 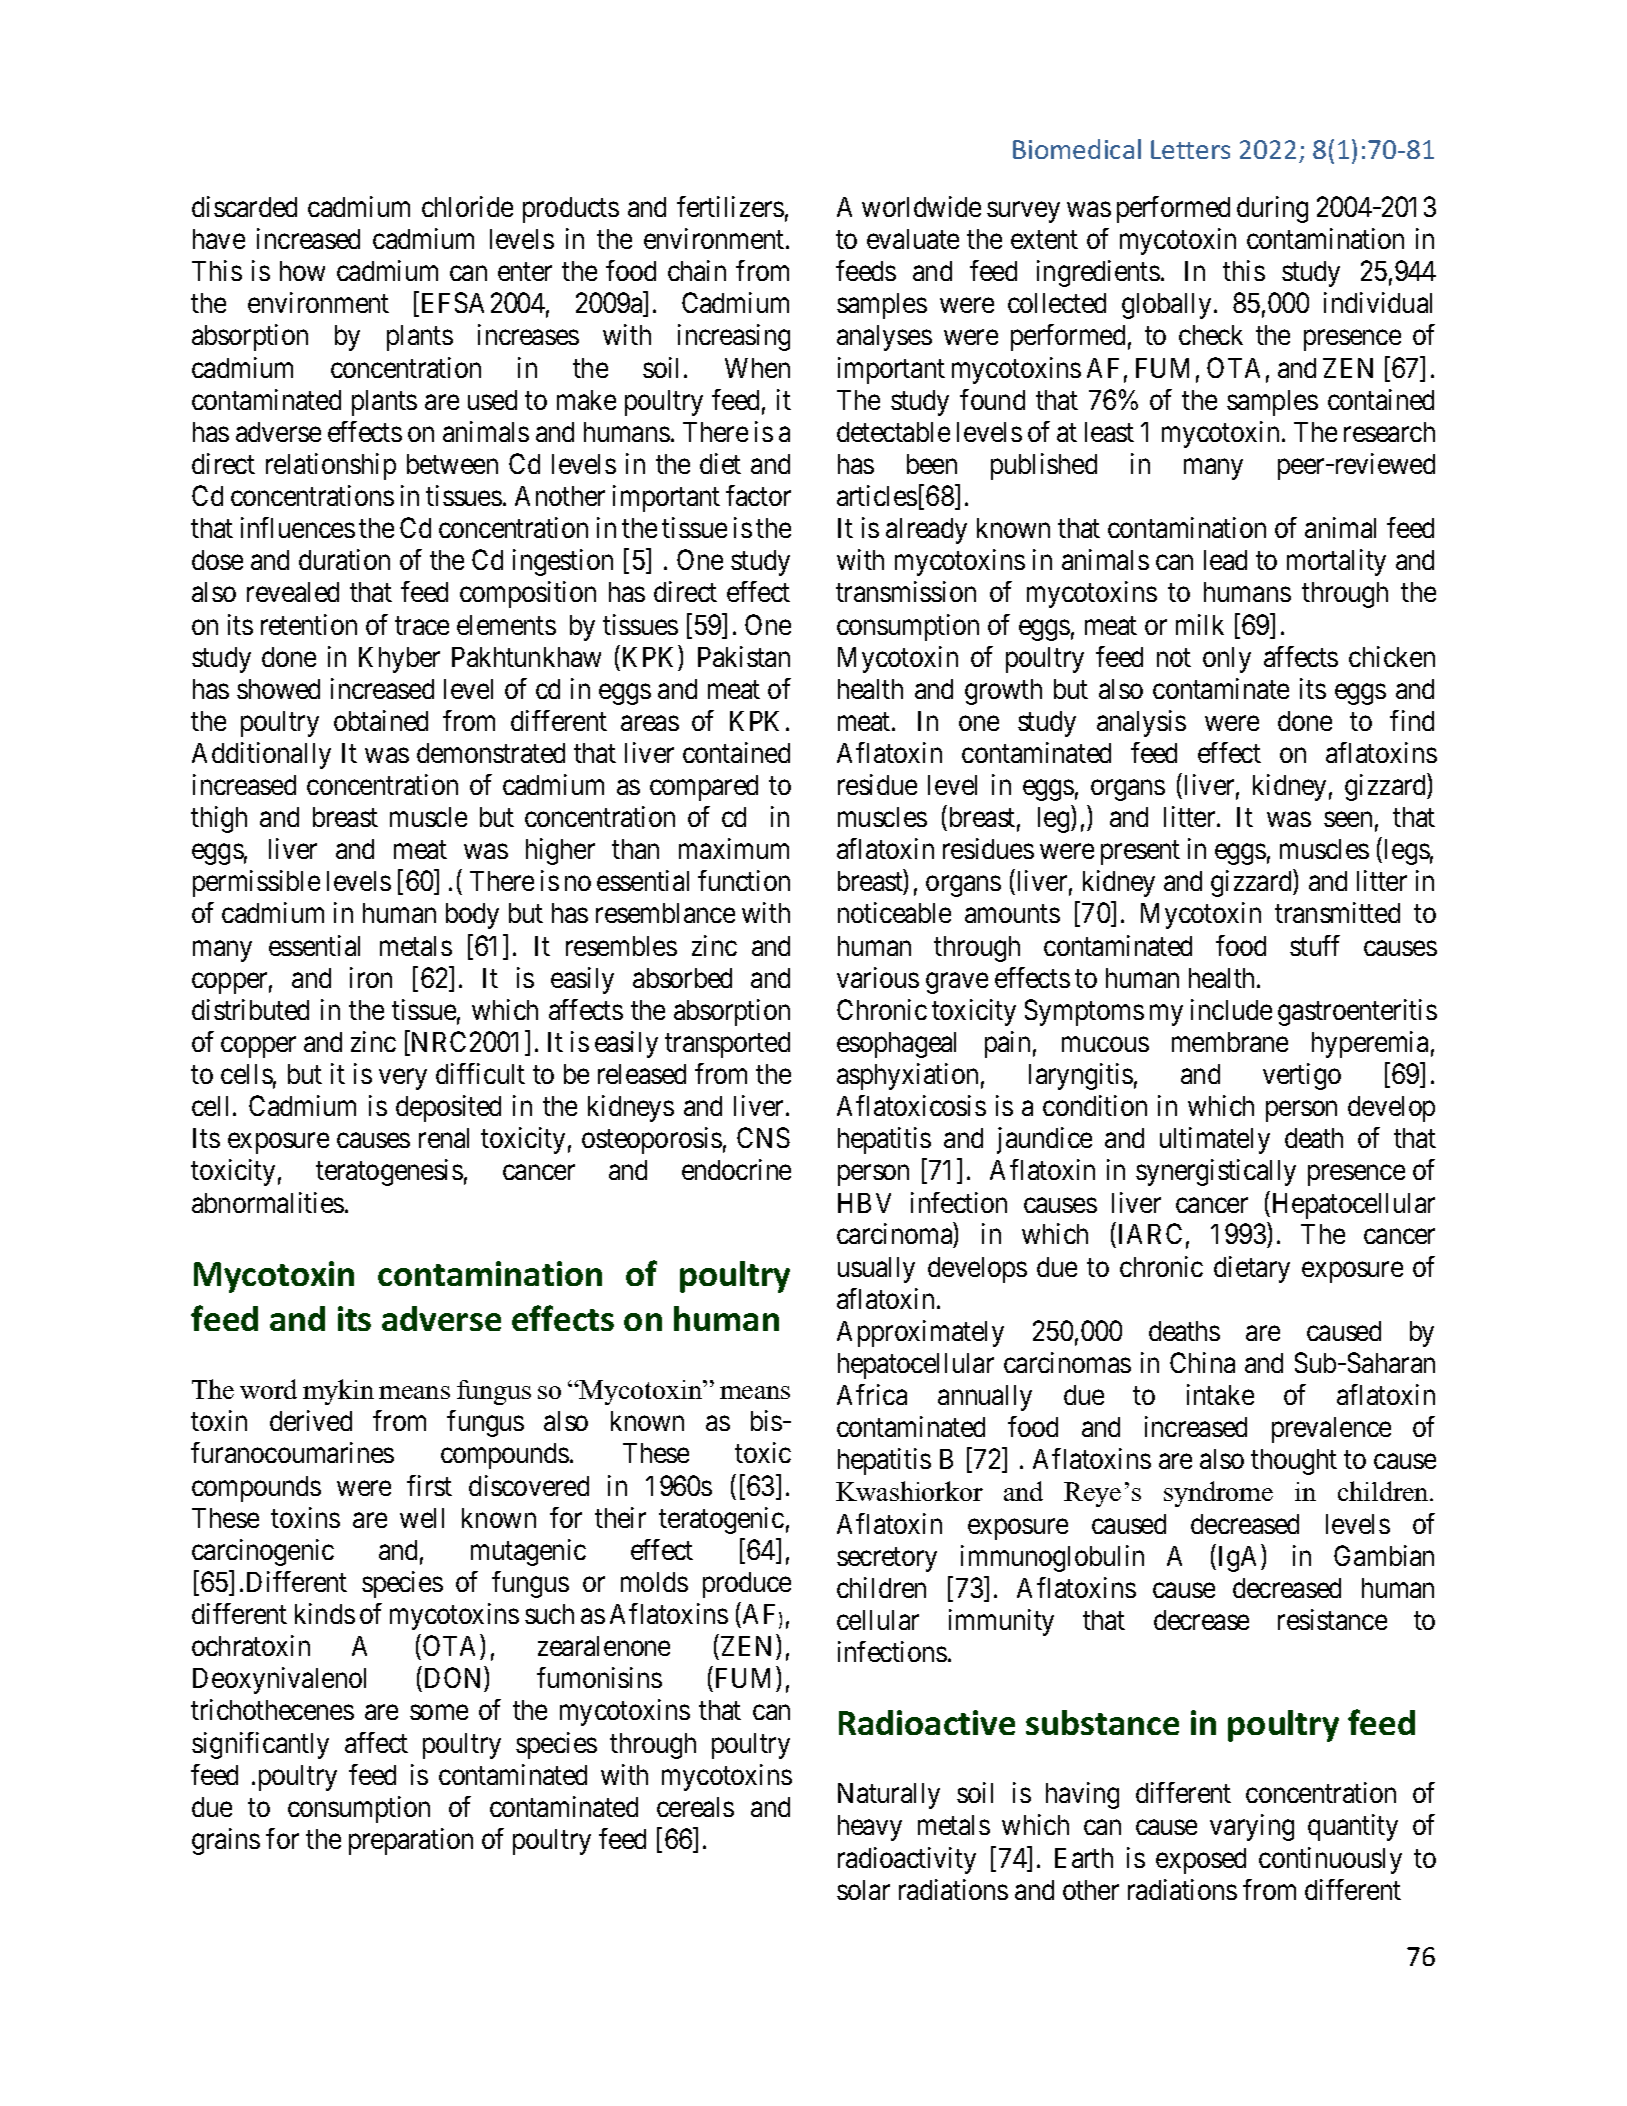 I want to click on usually, so click(x=876, y=1270).
